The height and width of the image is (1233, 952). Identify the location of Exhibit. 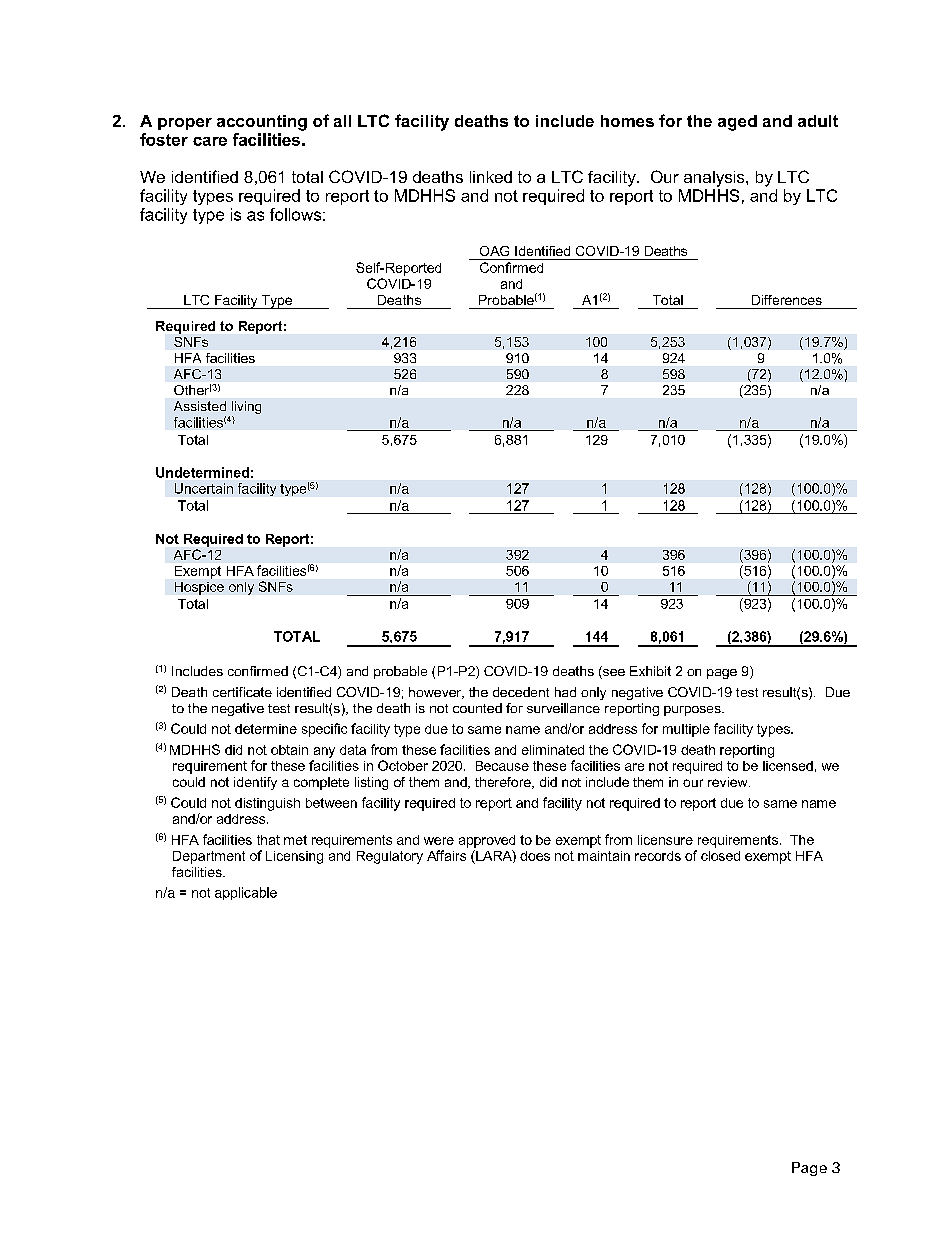
(650, 671).
